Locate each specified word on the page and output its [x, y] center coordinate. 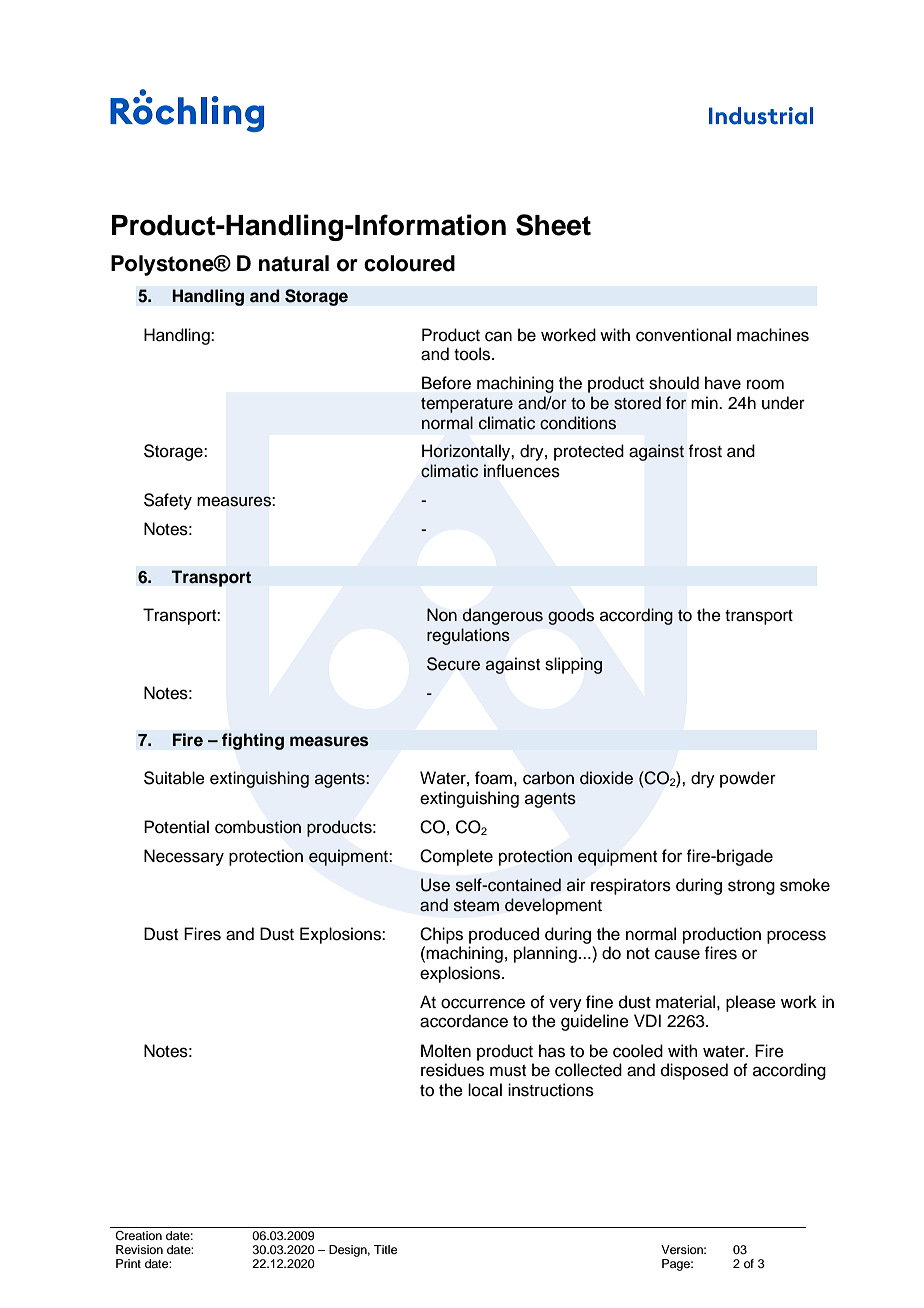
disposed [694, 1071]
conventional [683, 335]
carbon [548, 778]
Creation [138, 1236]
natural [294, 263]
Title [385, 1249]
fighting [253, 741]
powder [748, 779]
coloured [409, 263]
